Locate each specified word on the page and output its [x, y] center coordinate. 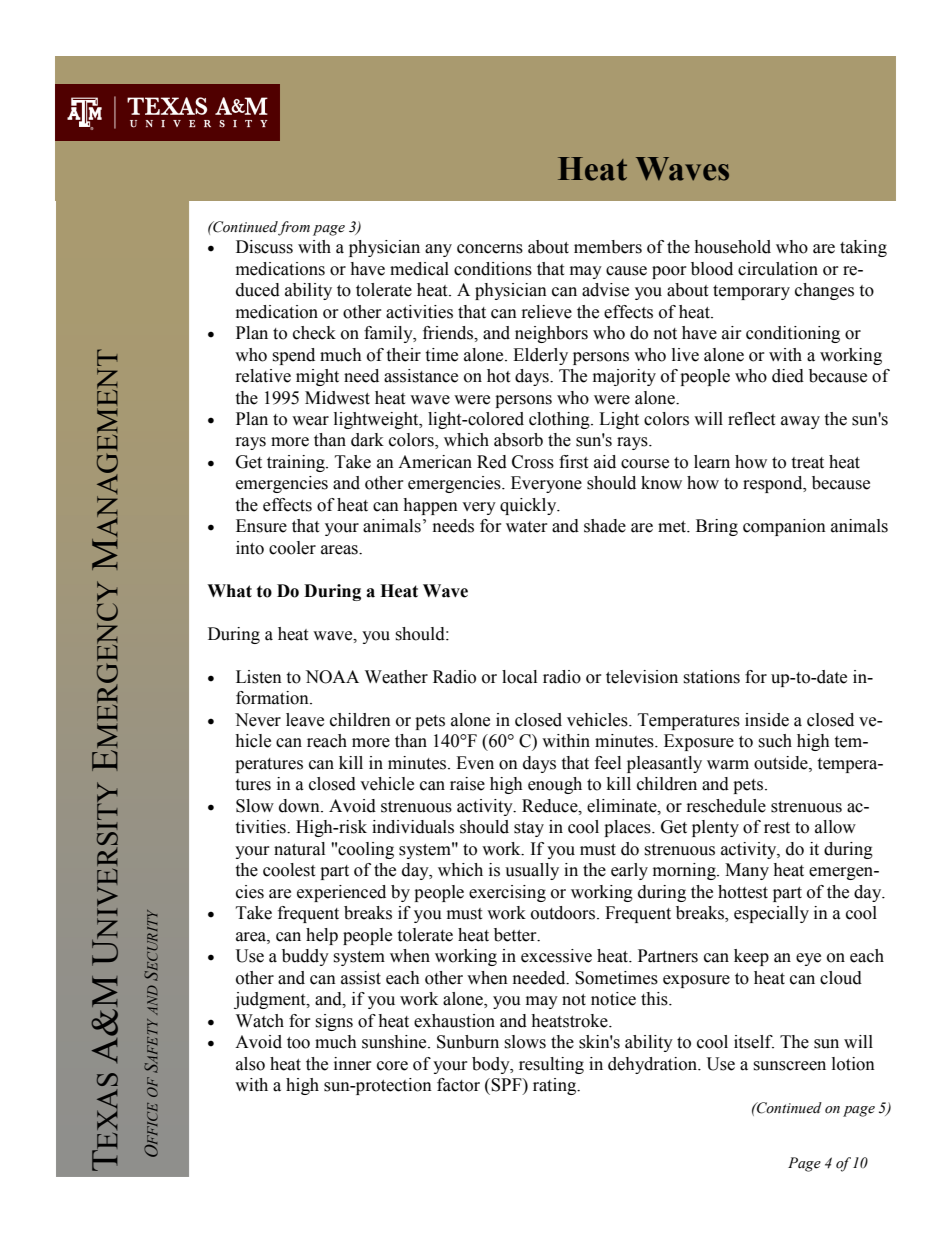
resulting [551, 1065]
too [298, 1043]
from [294, 228]
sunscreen [789, 1066]
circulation [778, 269]
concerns [490, 249]
